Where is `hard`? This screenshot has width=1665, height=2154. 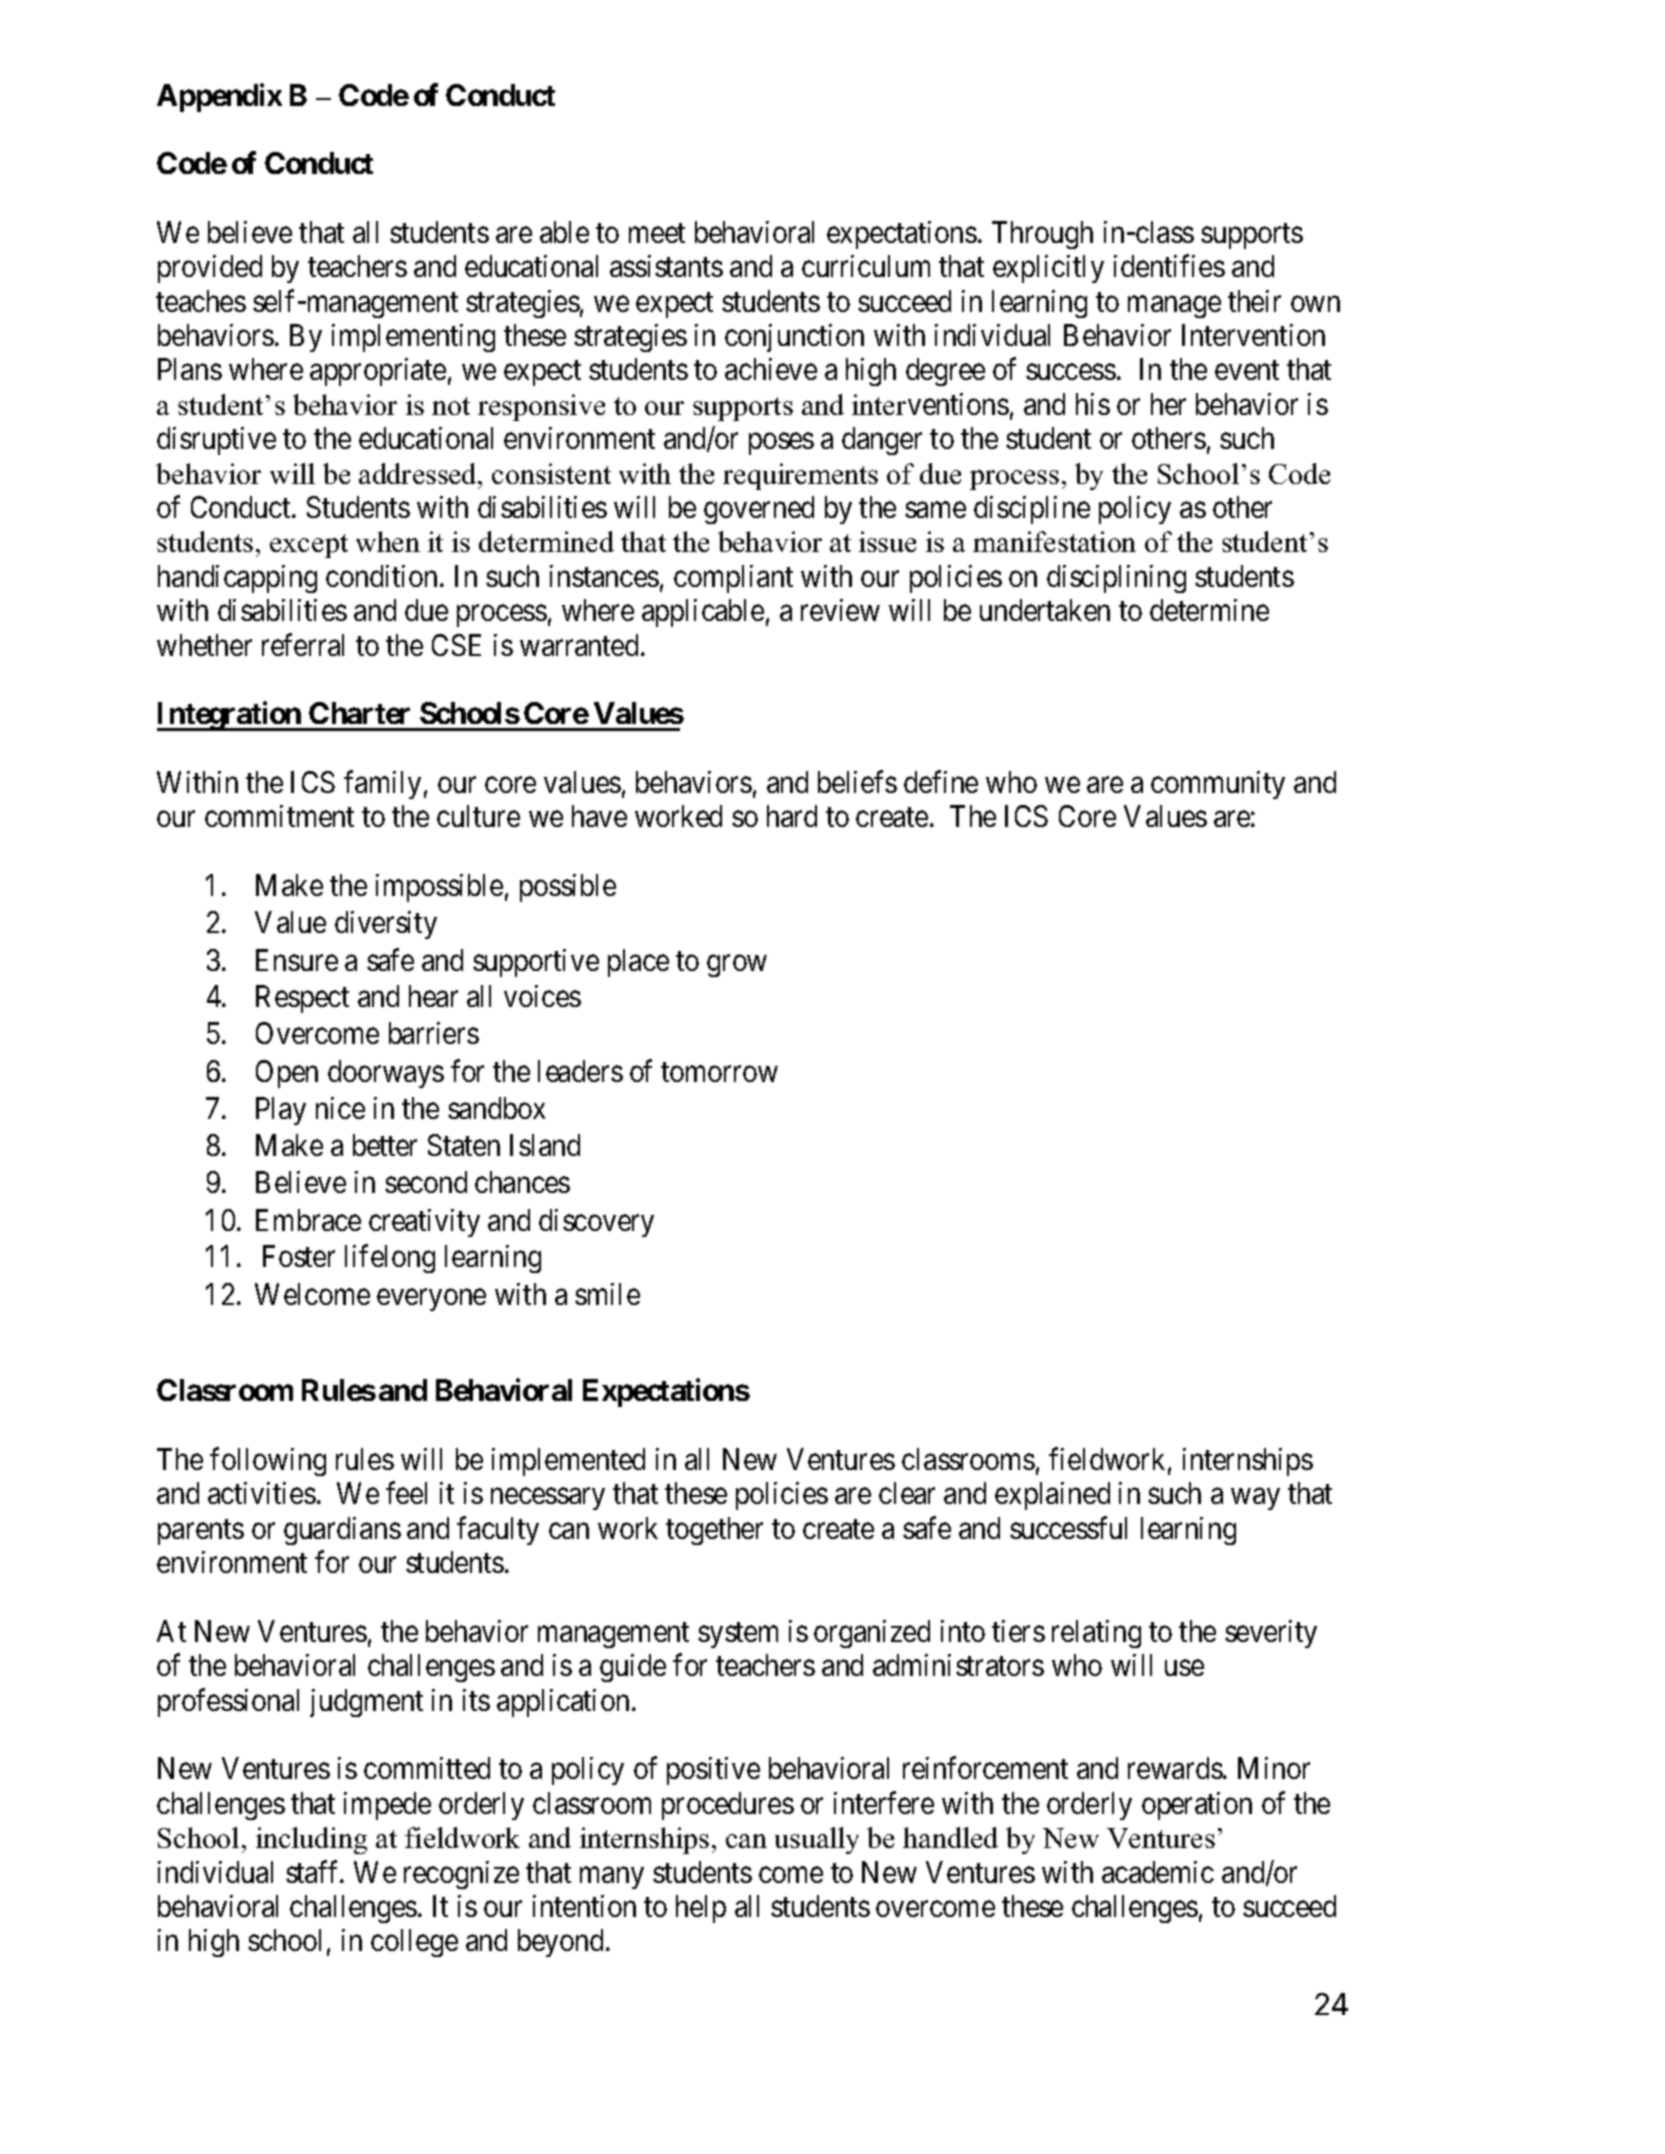 hard is located at coordinates (792, 816).
